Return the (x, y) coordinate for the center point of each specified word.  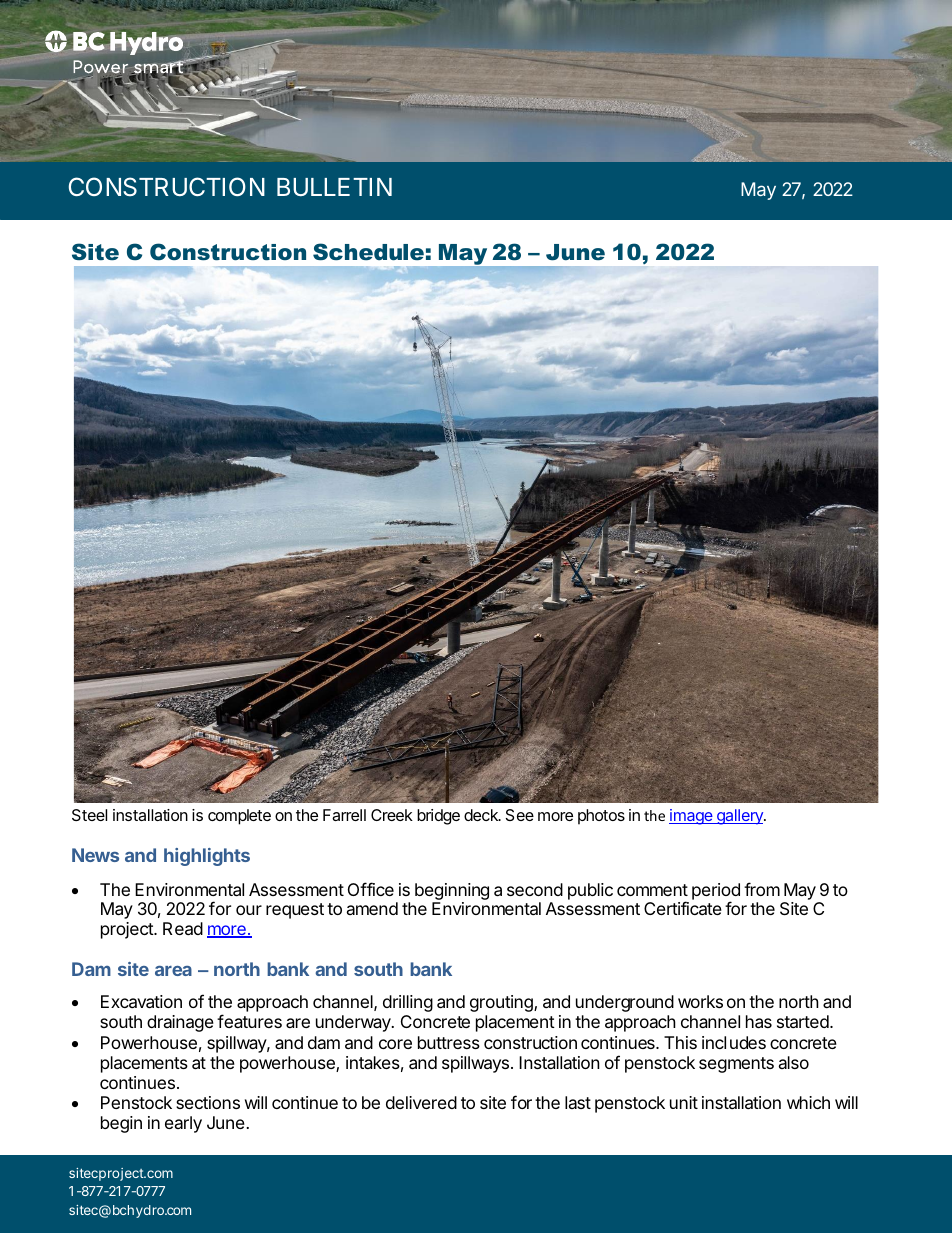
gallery (740, 817)
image (692, 817)
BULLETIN (334, 187)
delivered (421, 1102)
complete (239, 817)
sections (208, 1102)
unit (684, 1102)
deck (482, 815)
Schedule (368, 252)
